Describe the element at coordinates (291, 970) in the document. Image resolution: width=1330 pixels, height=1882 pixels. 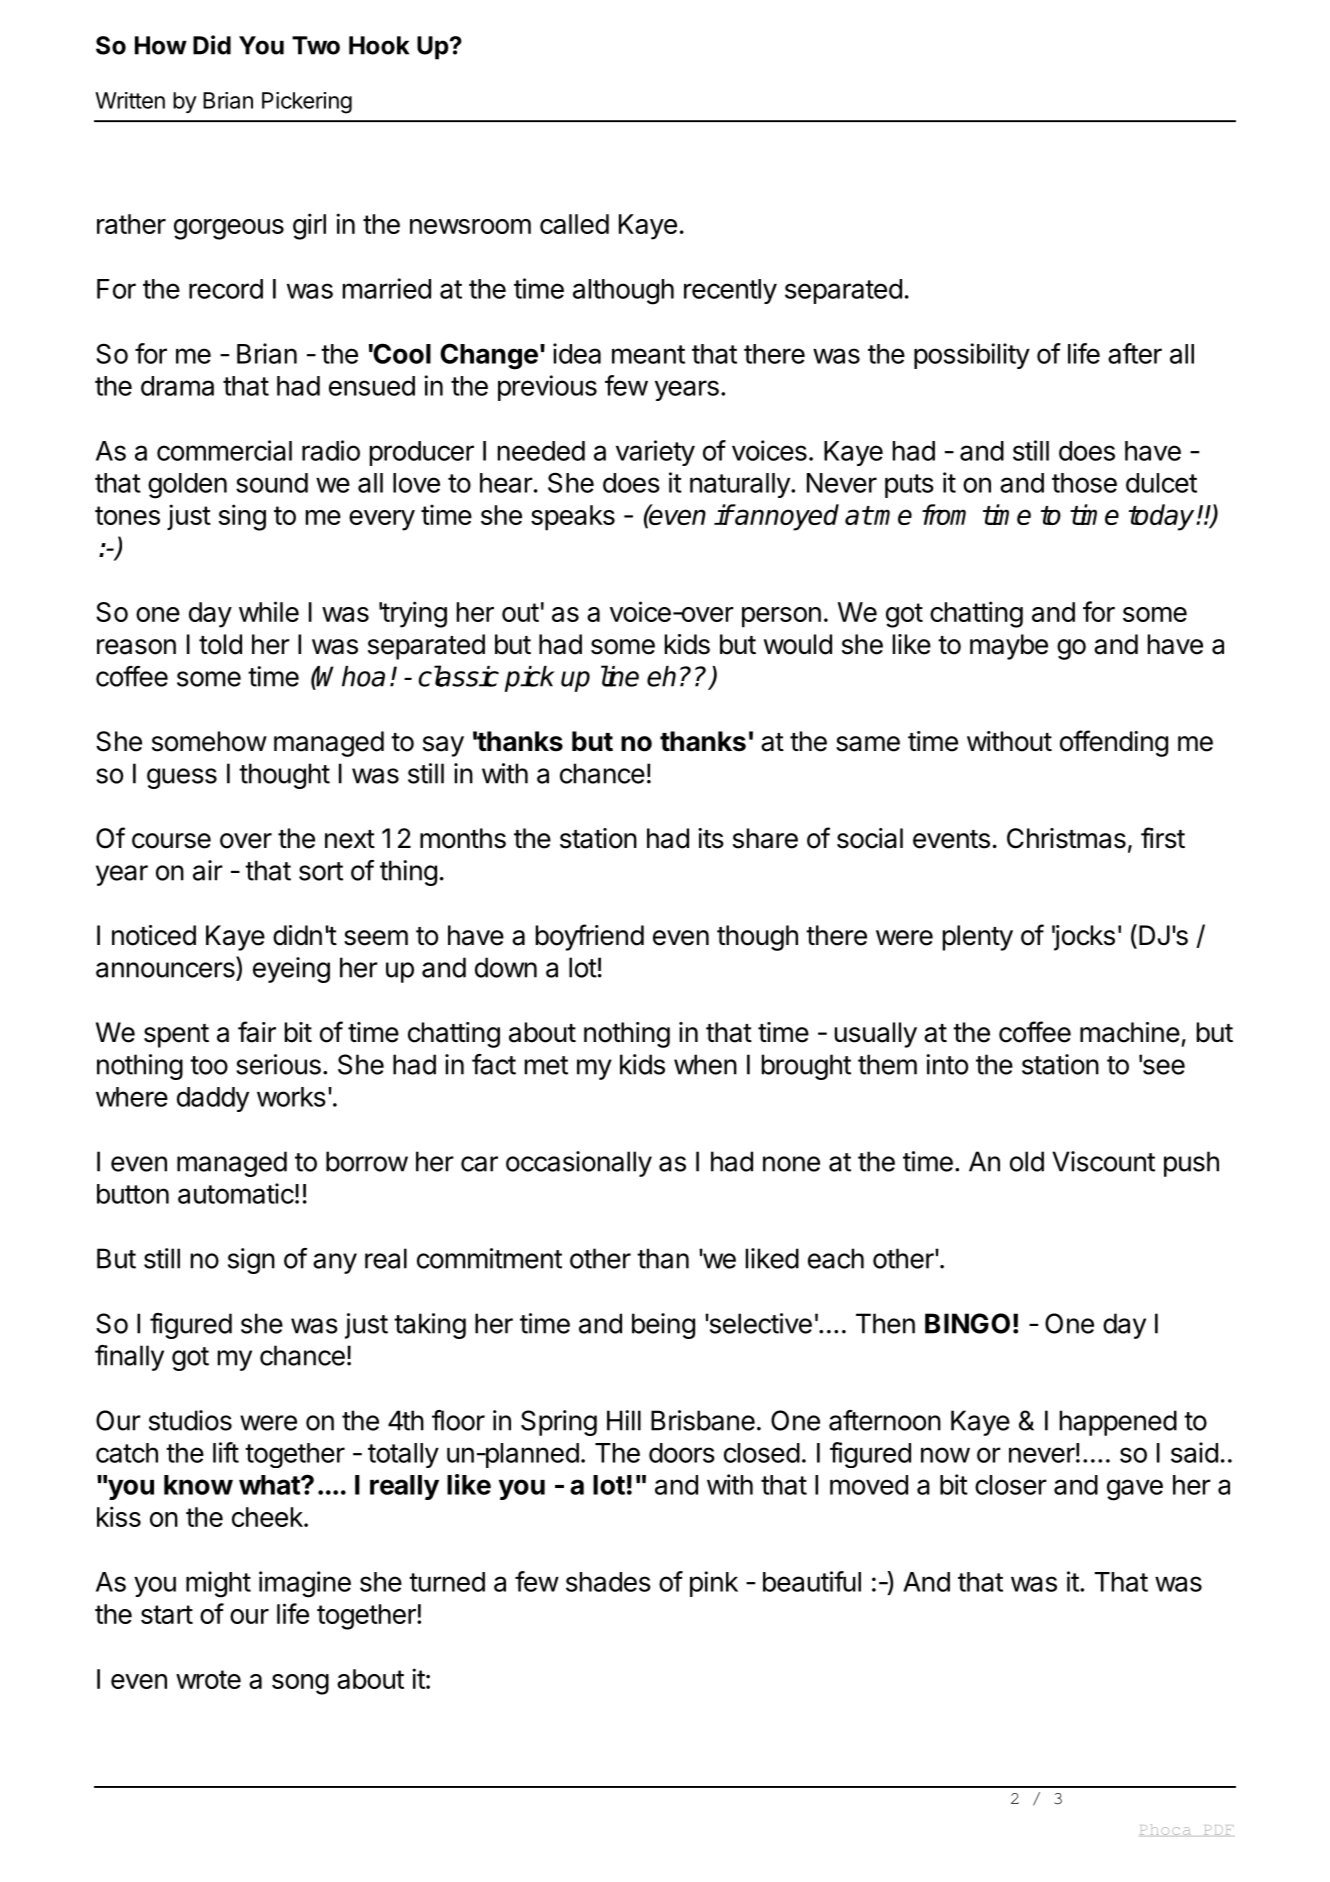
I see `eyeing` at that location.
